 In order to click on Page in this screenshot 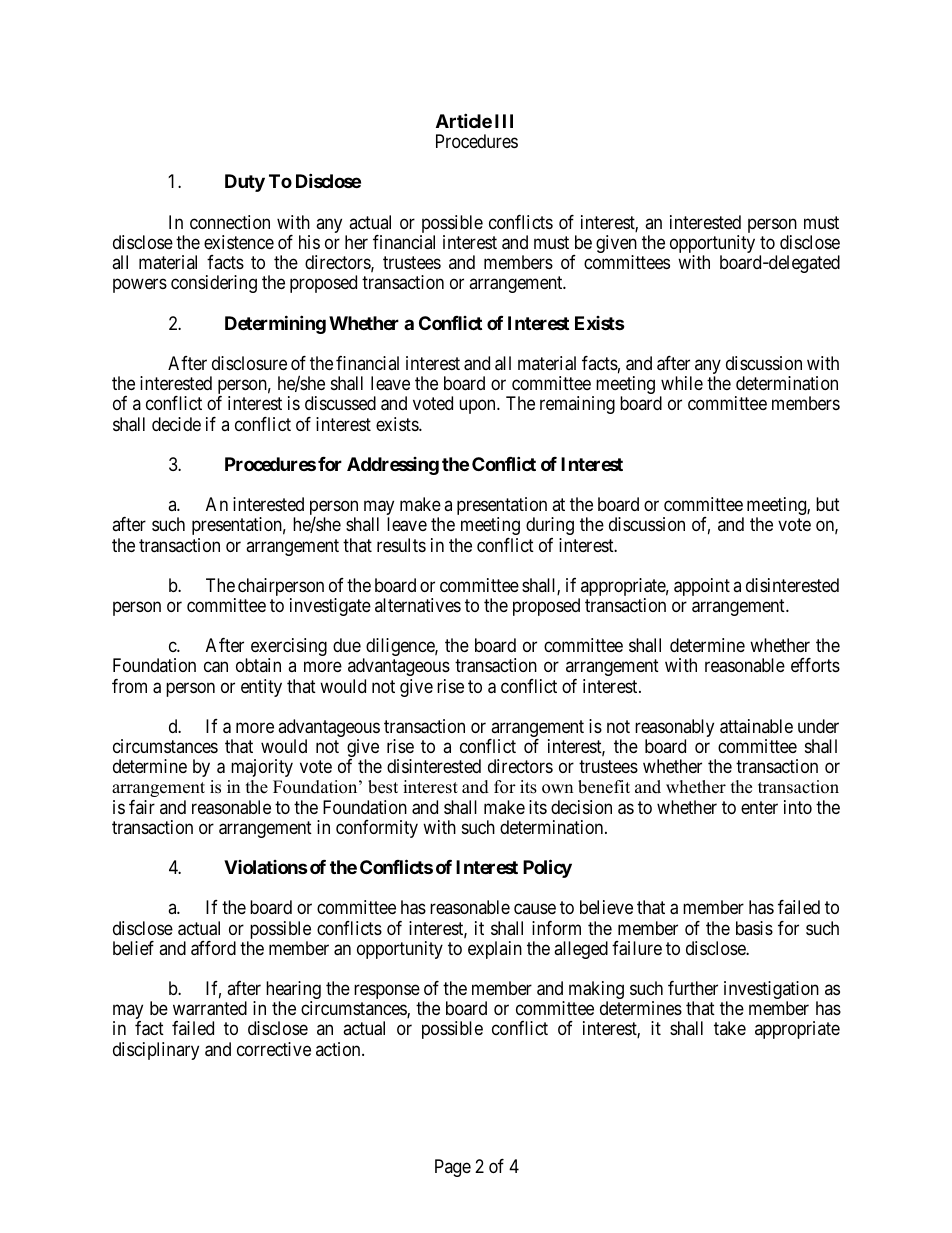, I will do `click(453, 1168)`.
